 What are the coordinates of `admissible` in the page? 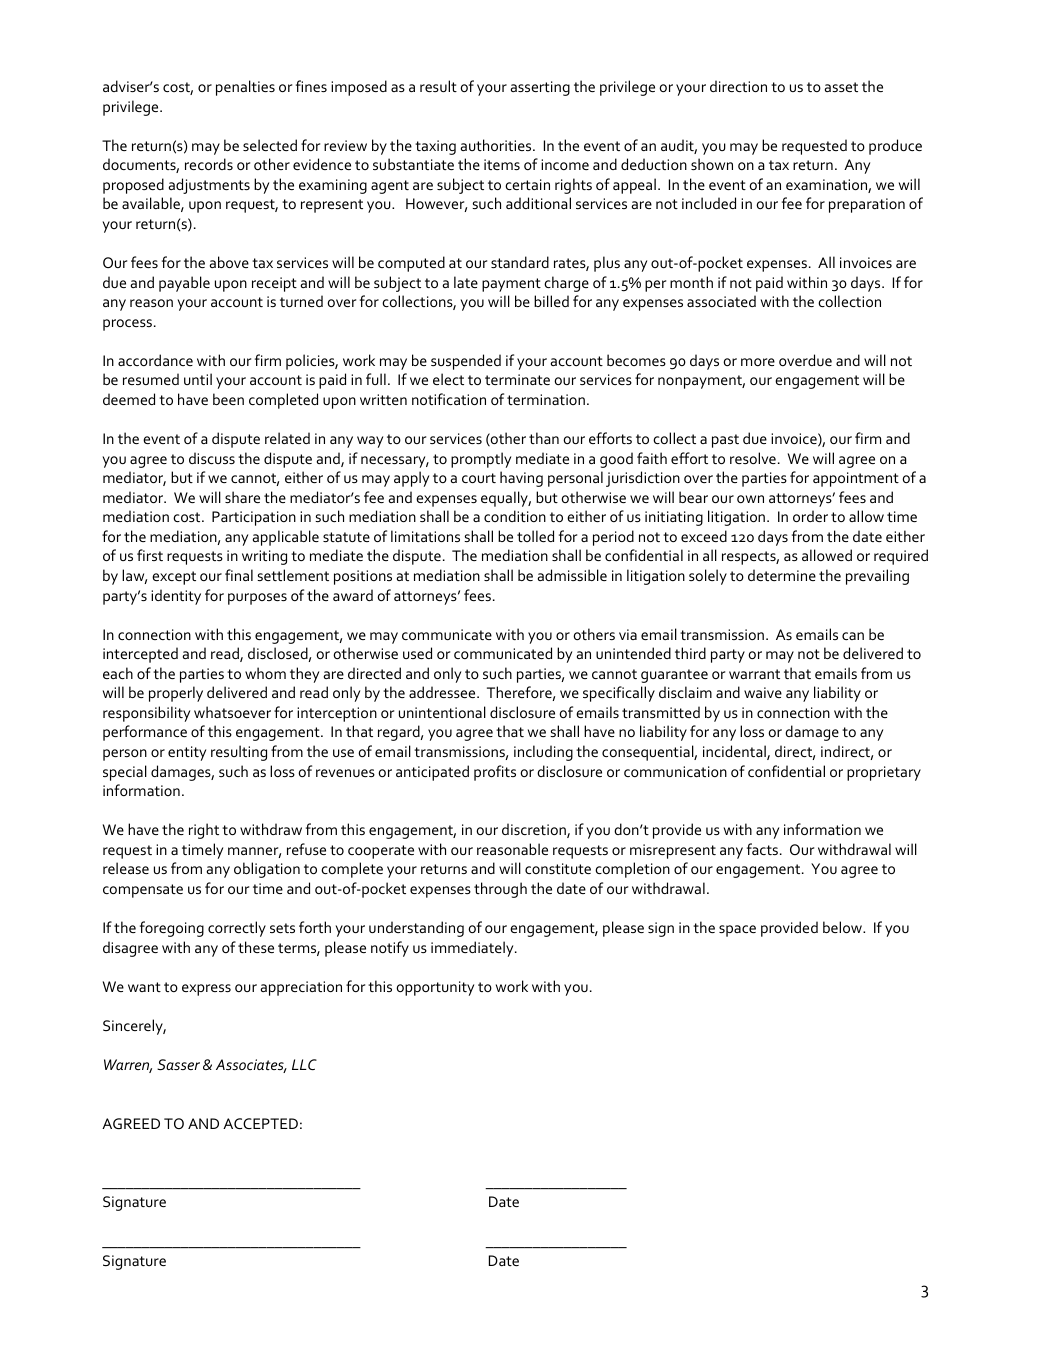 It's located at (572, 575).
